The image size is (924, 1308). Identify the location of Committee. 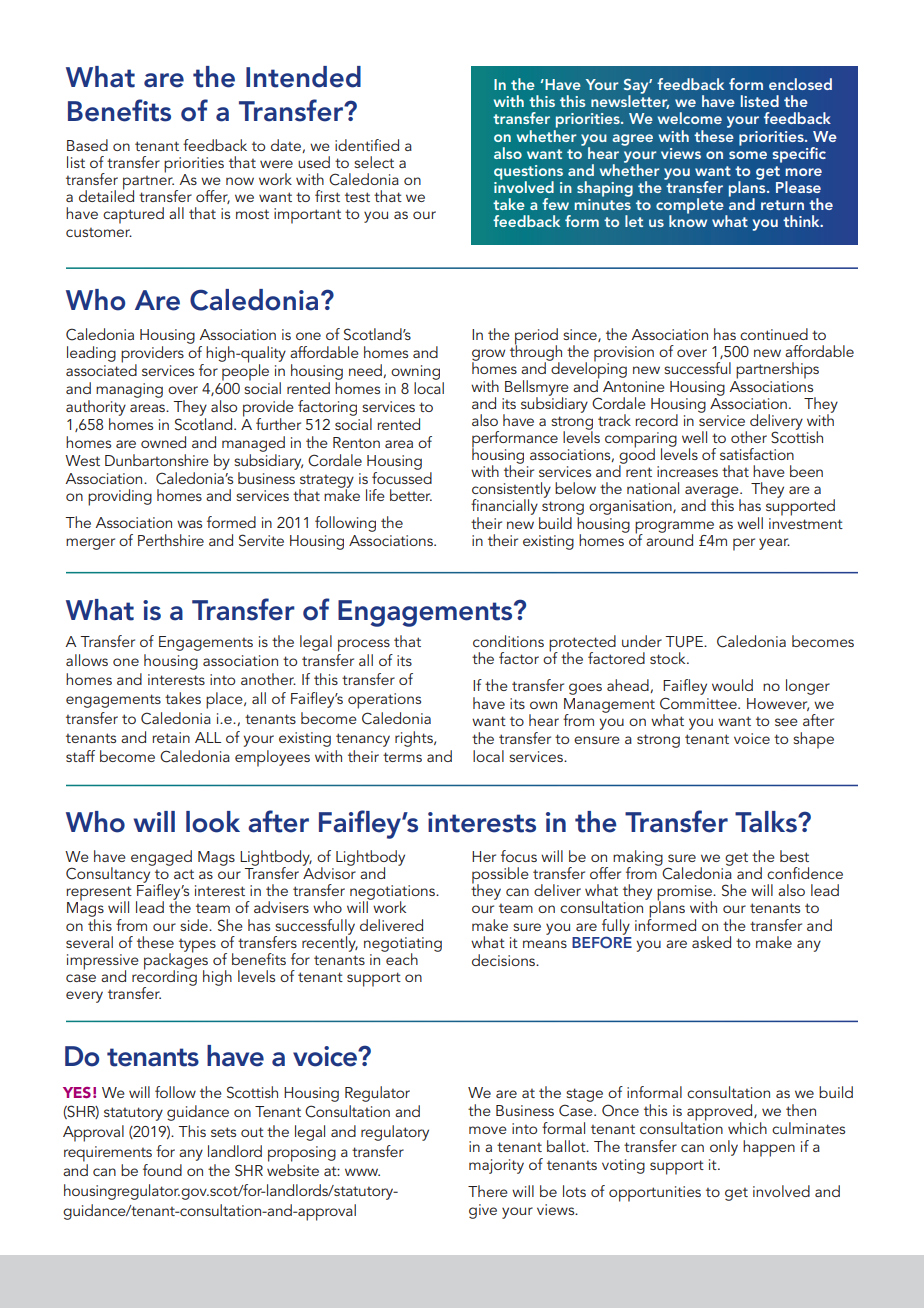
(699, 703).
